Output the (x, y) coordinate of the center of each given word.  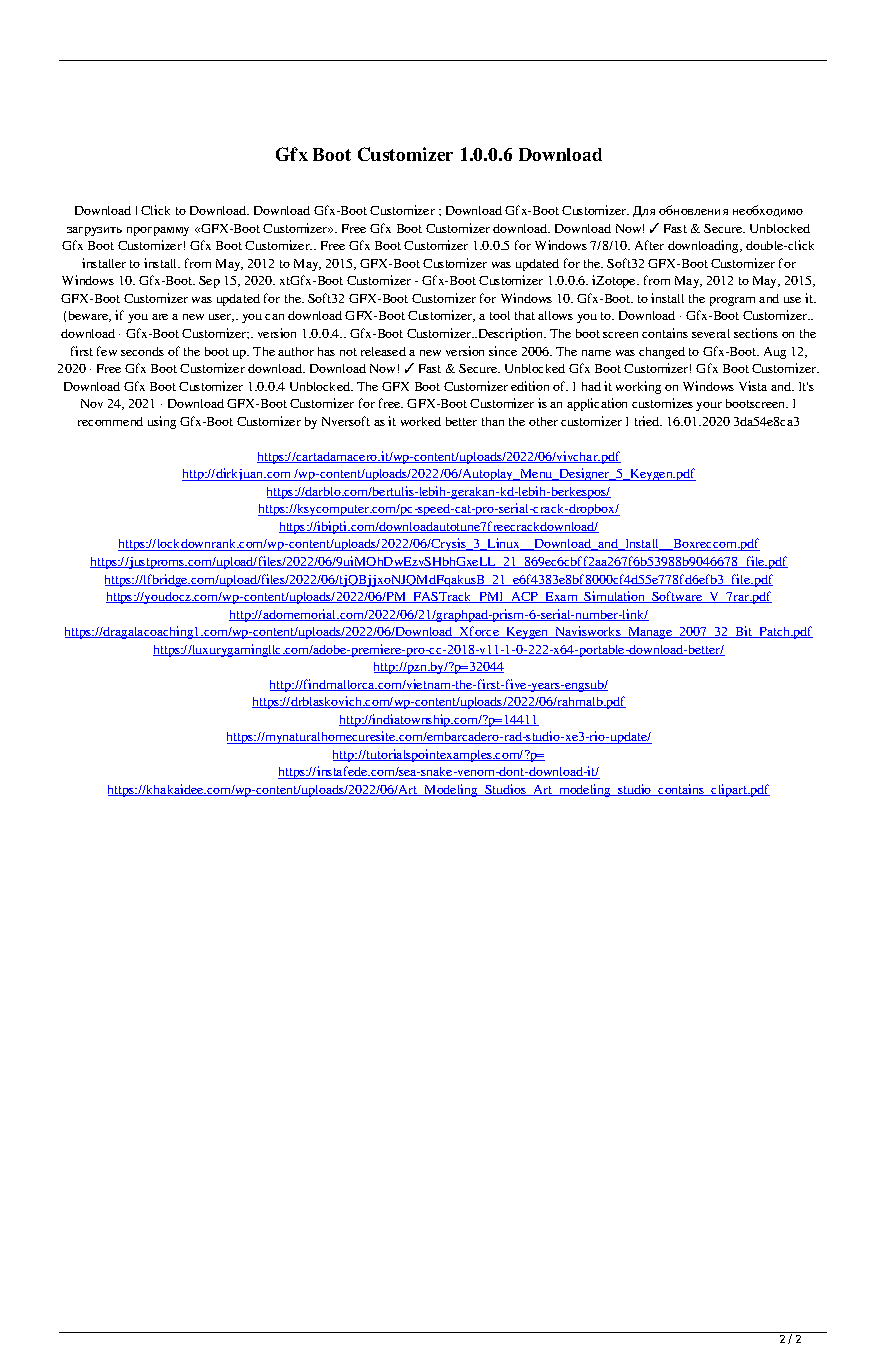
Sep (209, 282)
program (732, 301)
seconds (142, 351)
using (162, 422)
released (383, 351)
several (711, 333)
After (649, 245)
